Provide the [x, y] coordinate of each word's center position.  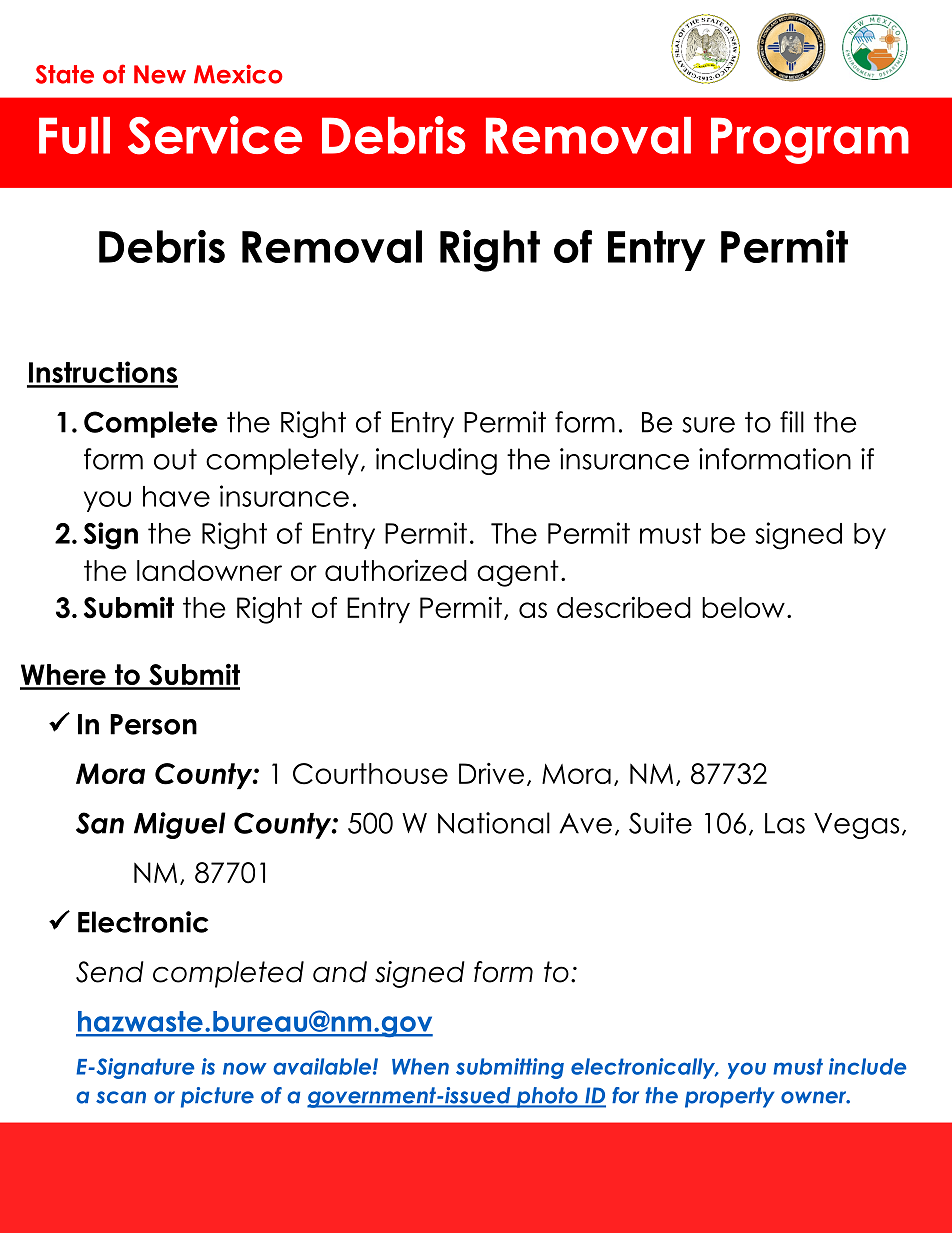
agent [518, 573]
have [176, 496]
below [743, 607]
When [420, 1066]
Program [810, 140]
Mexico [238, 74]
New [160, 74]
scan [121, 1097]
